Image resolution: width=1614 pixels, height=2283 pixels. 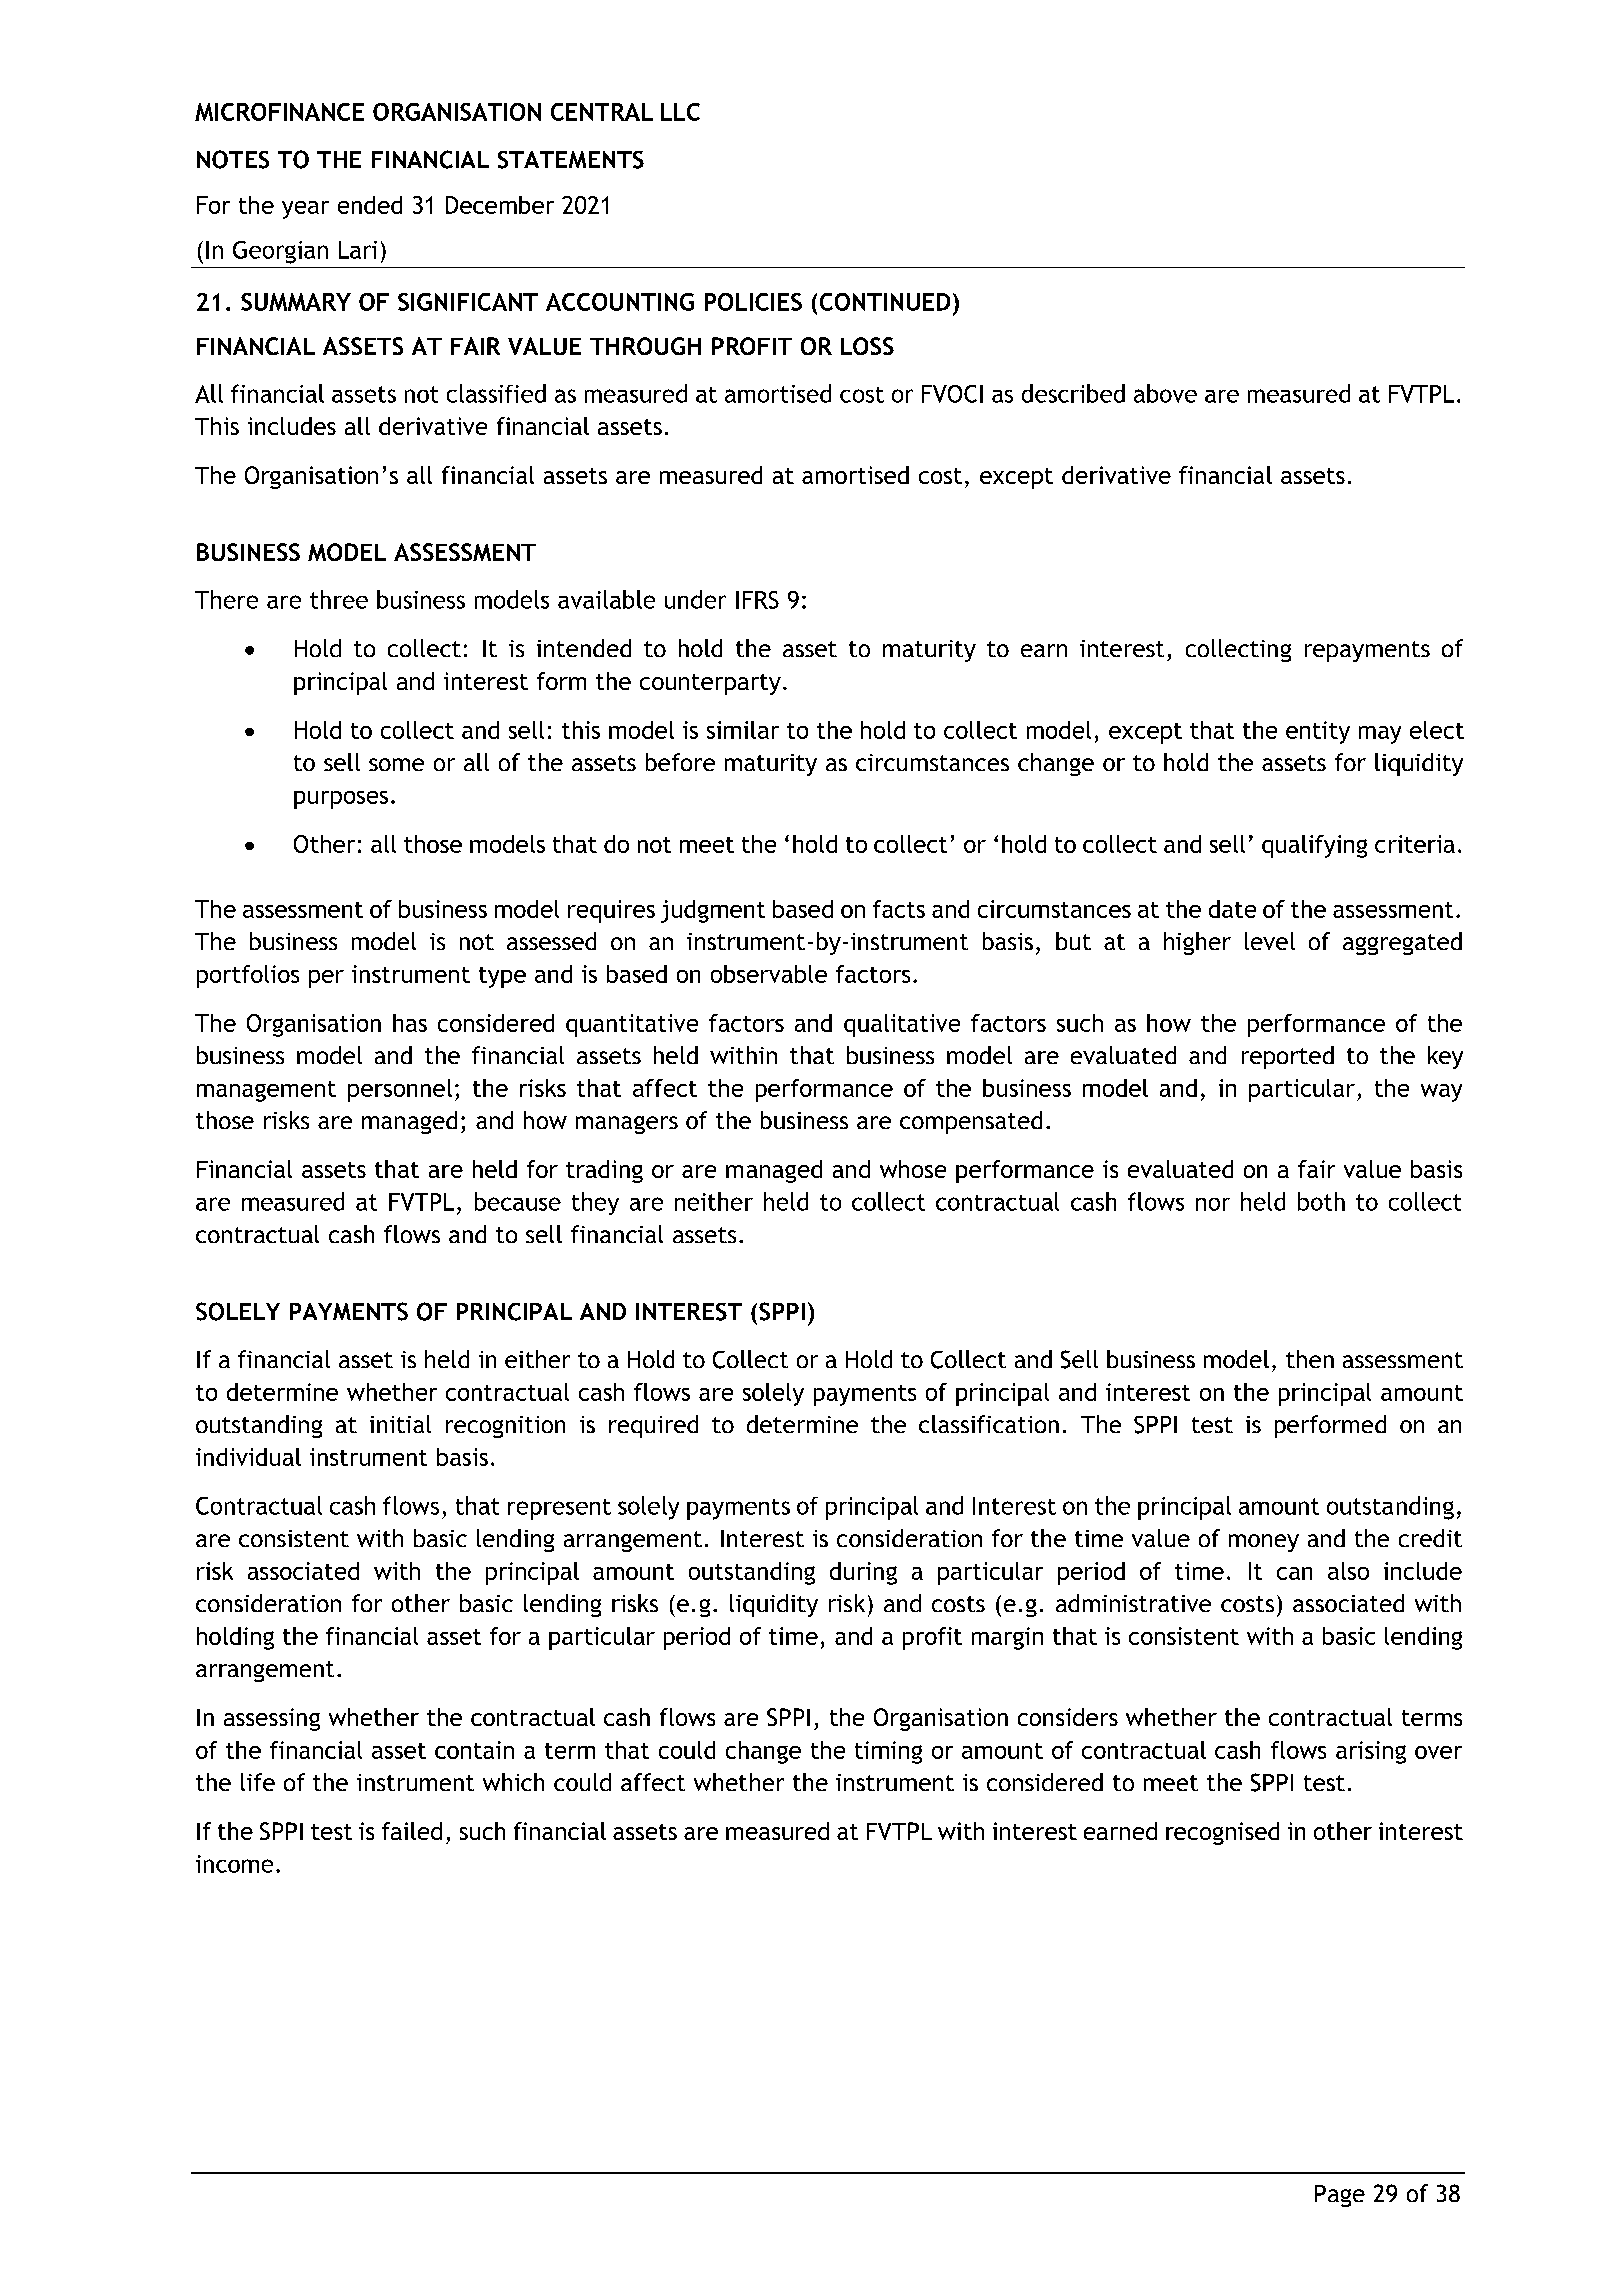 What do you see at coordinates (234, 1864) in the page?
I see `income` at bounding box center [234, 1864].
